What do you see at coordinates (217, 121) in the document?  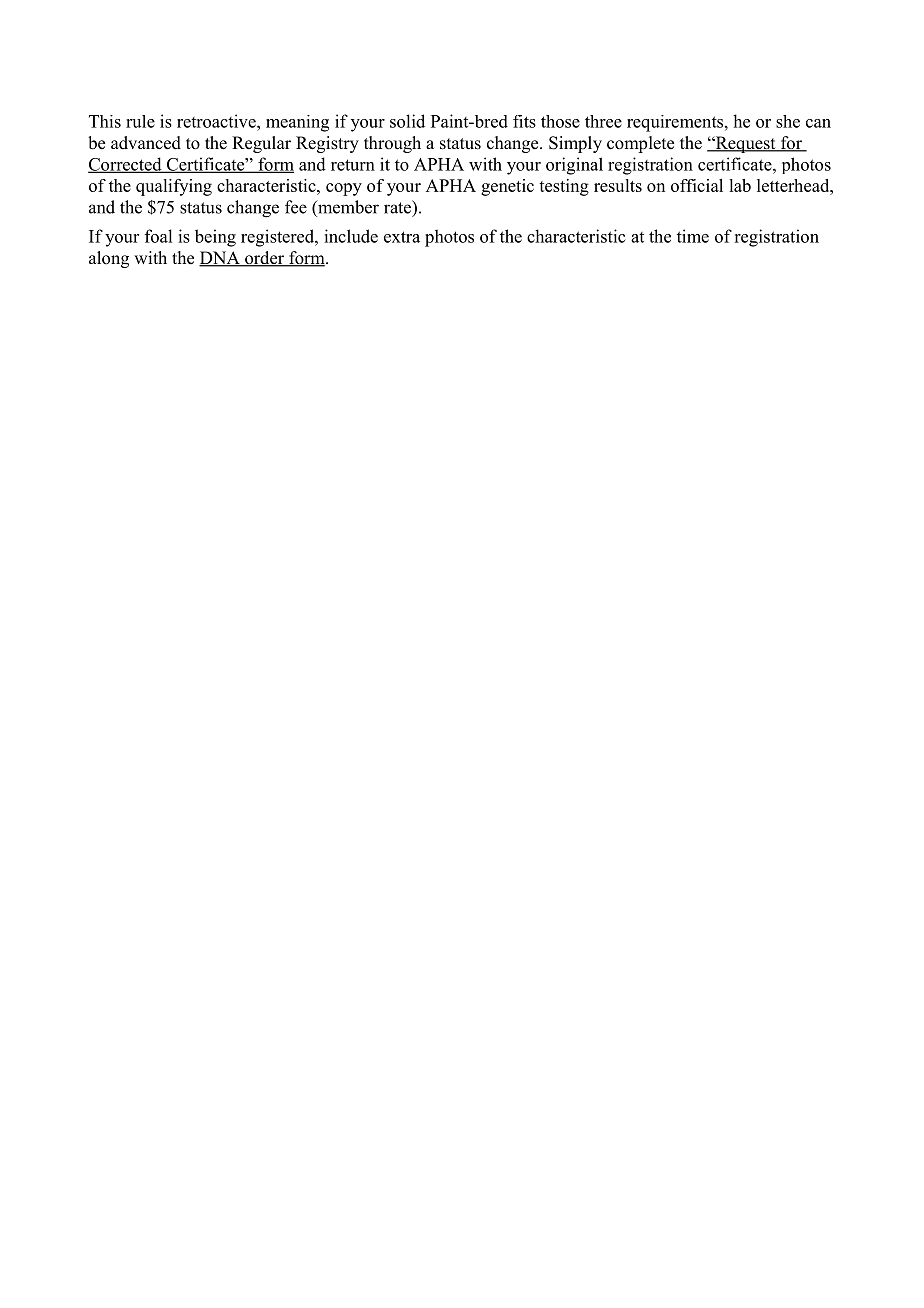 I see `retroactive` at bounding box center [217, 121].
